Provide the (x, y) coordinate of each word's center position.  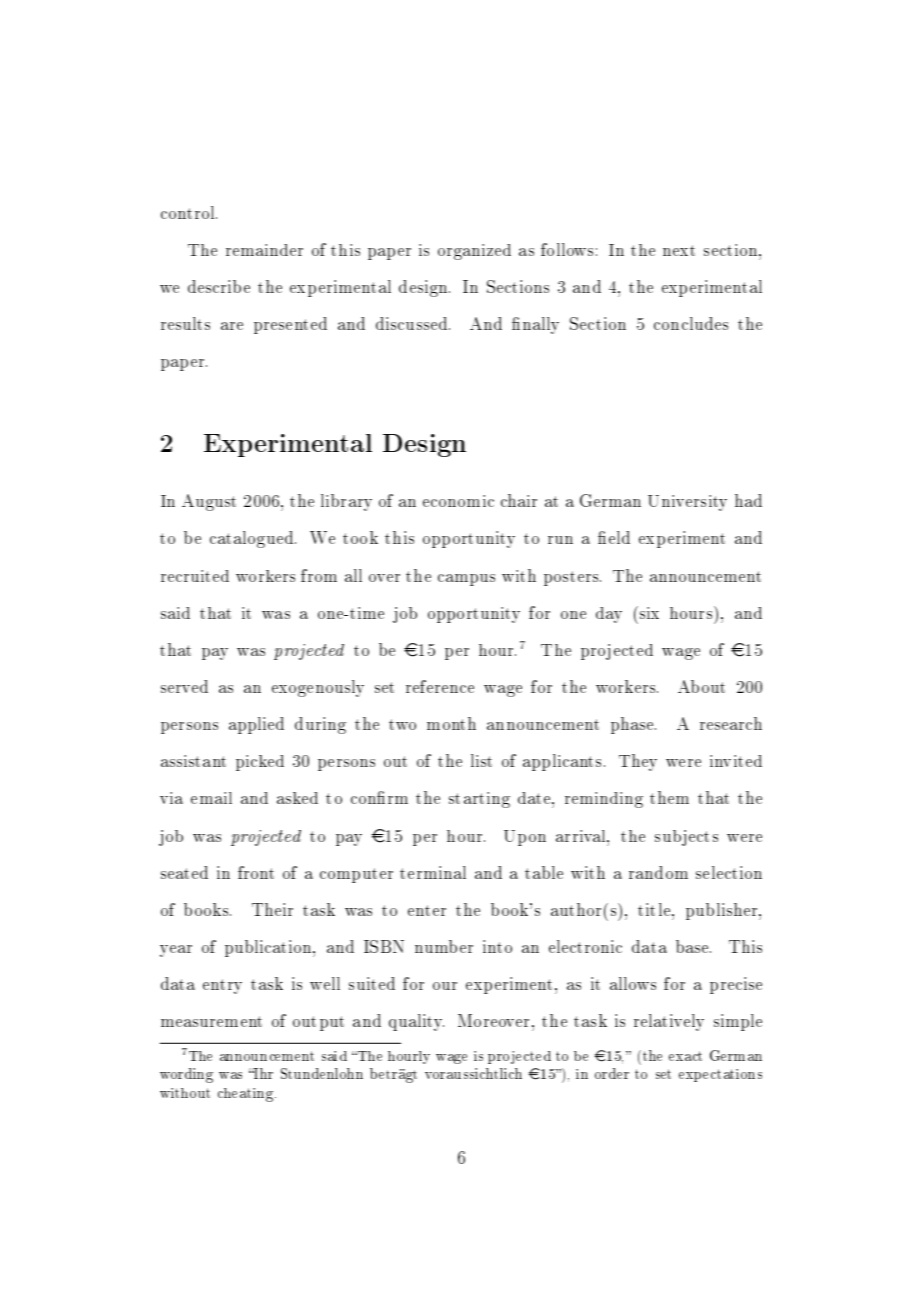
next (679, 250)
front (256, 872)
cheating (247, 1095)
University (687, 503)
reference (440, 686)
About (701, 686)
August (209, 502)
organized (474, 252)
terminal (433, 872)
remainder (264, 250)
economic (458, 501)
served (184, 686)
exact (685, 1056)
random (658, 872)
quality (416, 1022)
